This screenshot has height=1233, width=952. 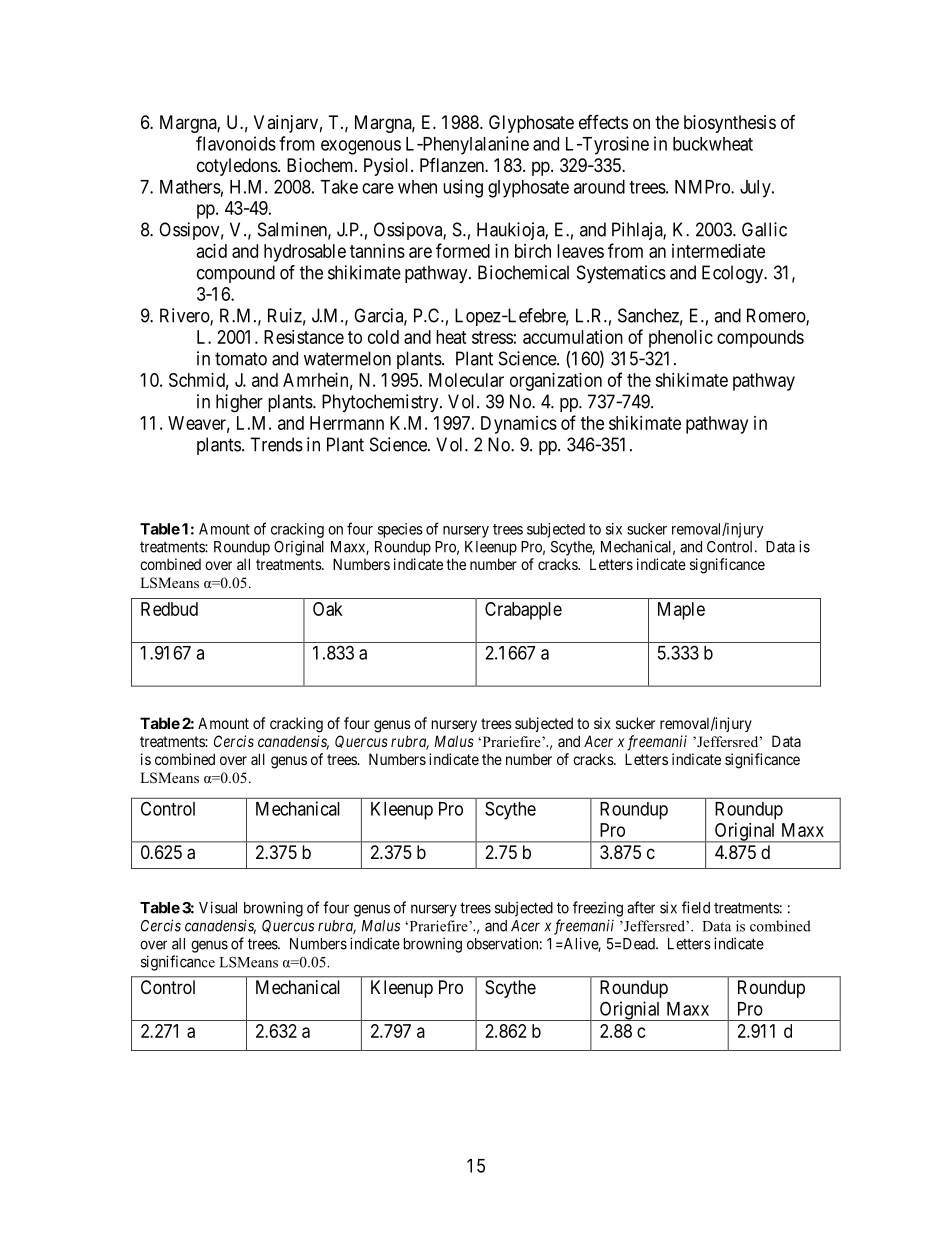 What do you see at coordinates (730, 124) in the screenshot?
I see `biosynthesis` at bounding box center [730, 124].
